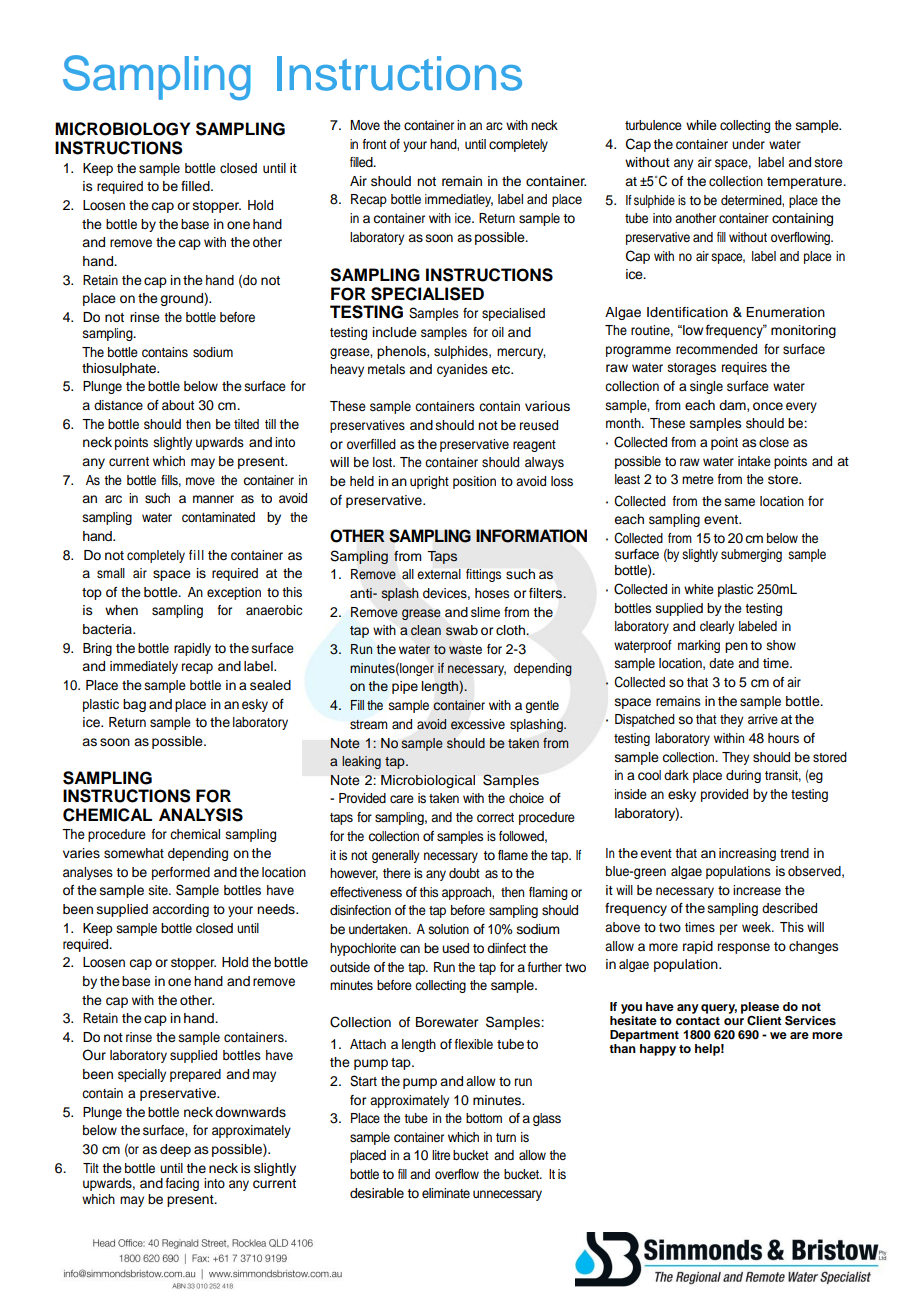  What do you see at coordinates (701, 125) in the screenshot?
I see `while` at bounding box center [701, 125].
